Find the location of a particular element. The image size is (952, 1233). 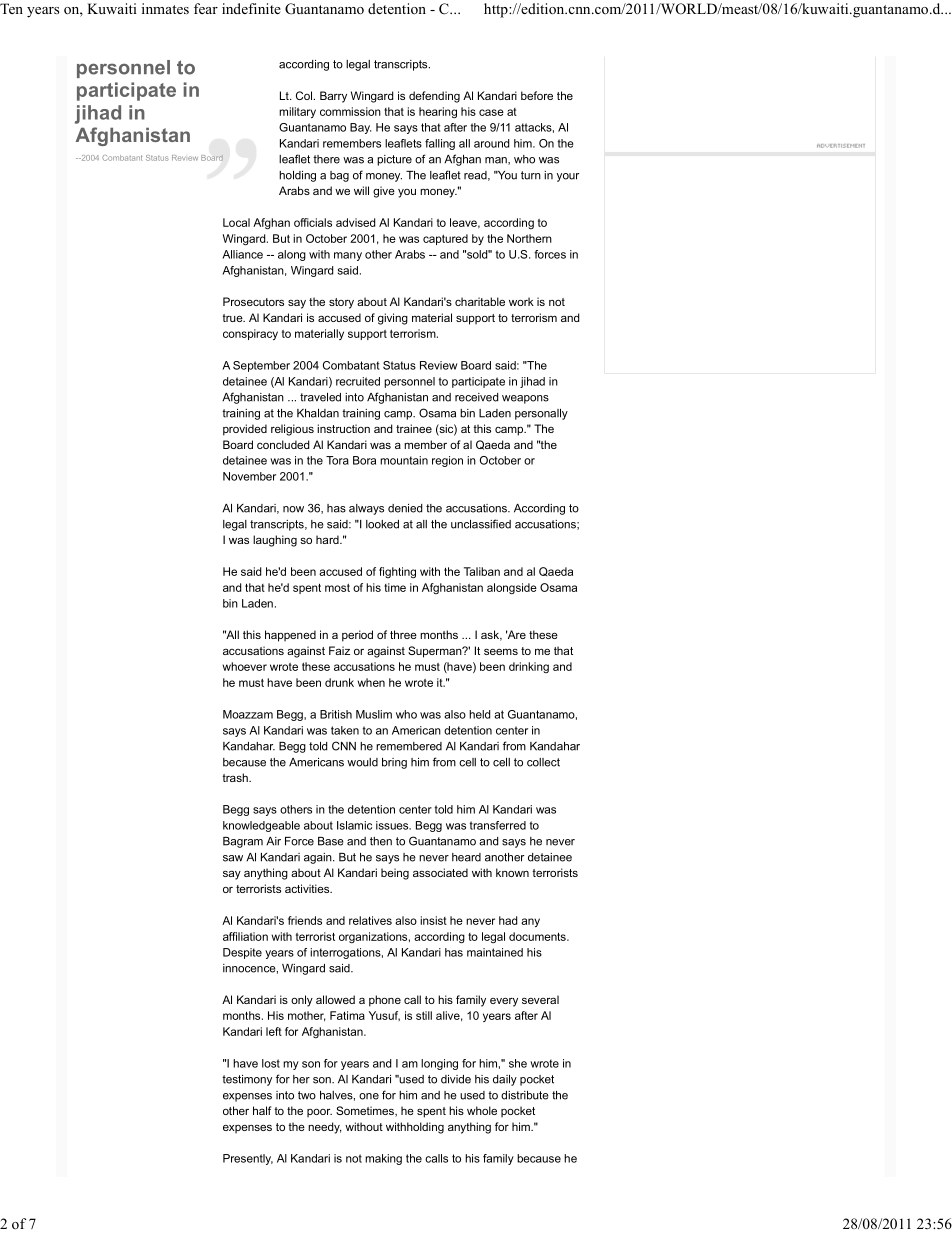

recruited is located at coordinates (358, 381).
